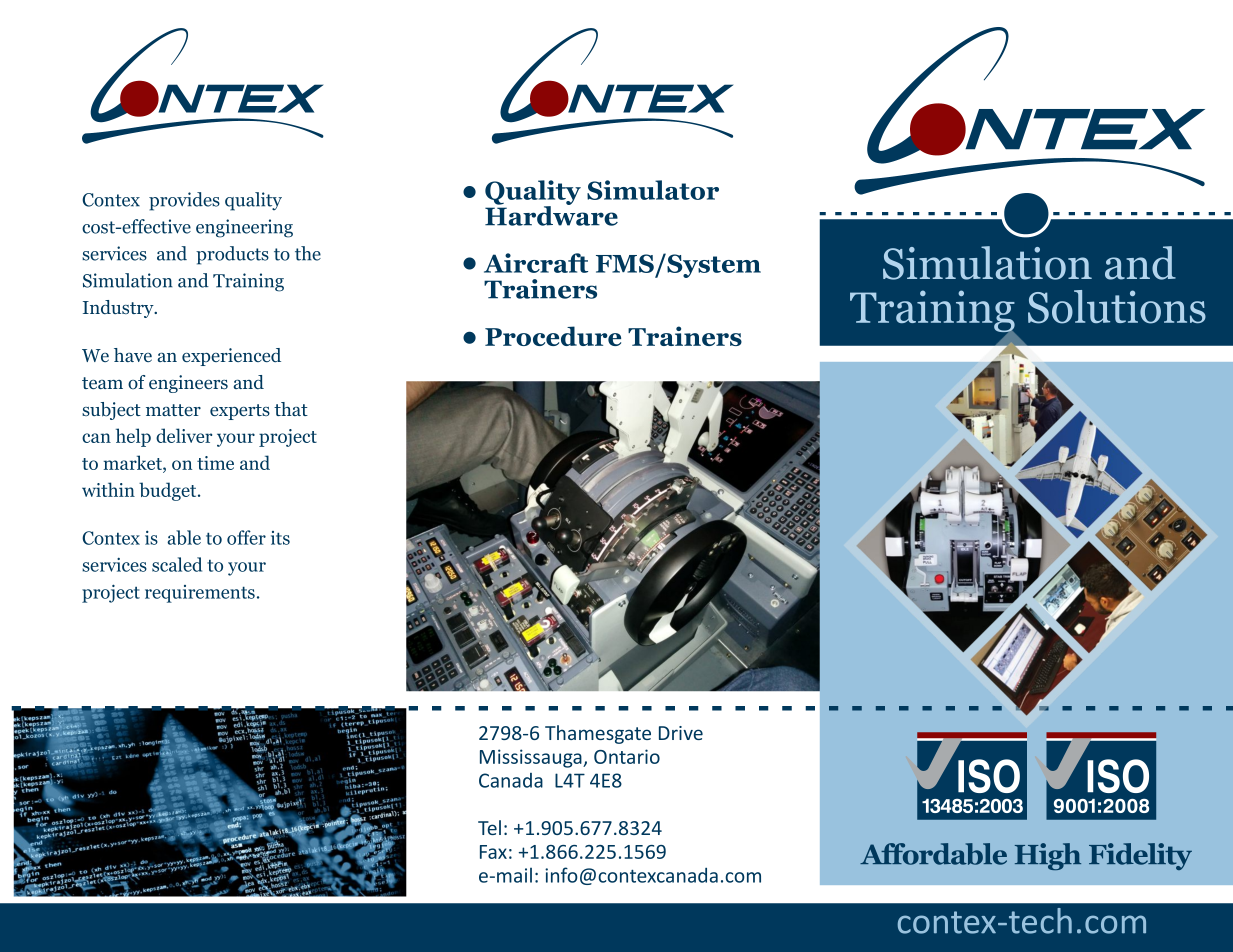  Describe the element at coordinates (681, 733) in the image. I see `Drive` at that location.
